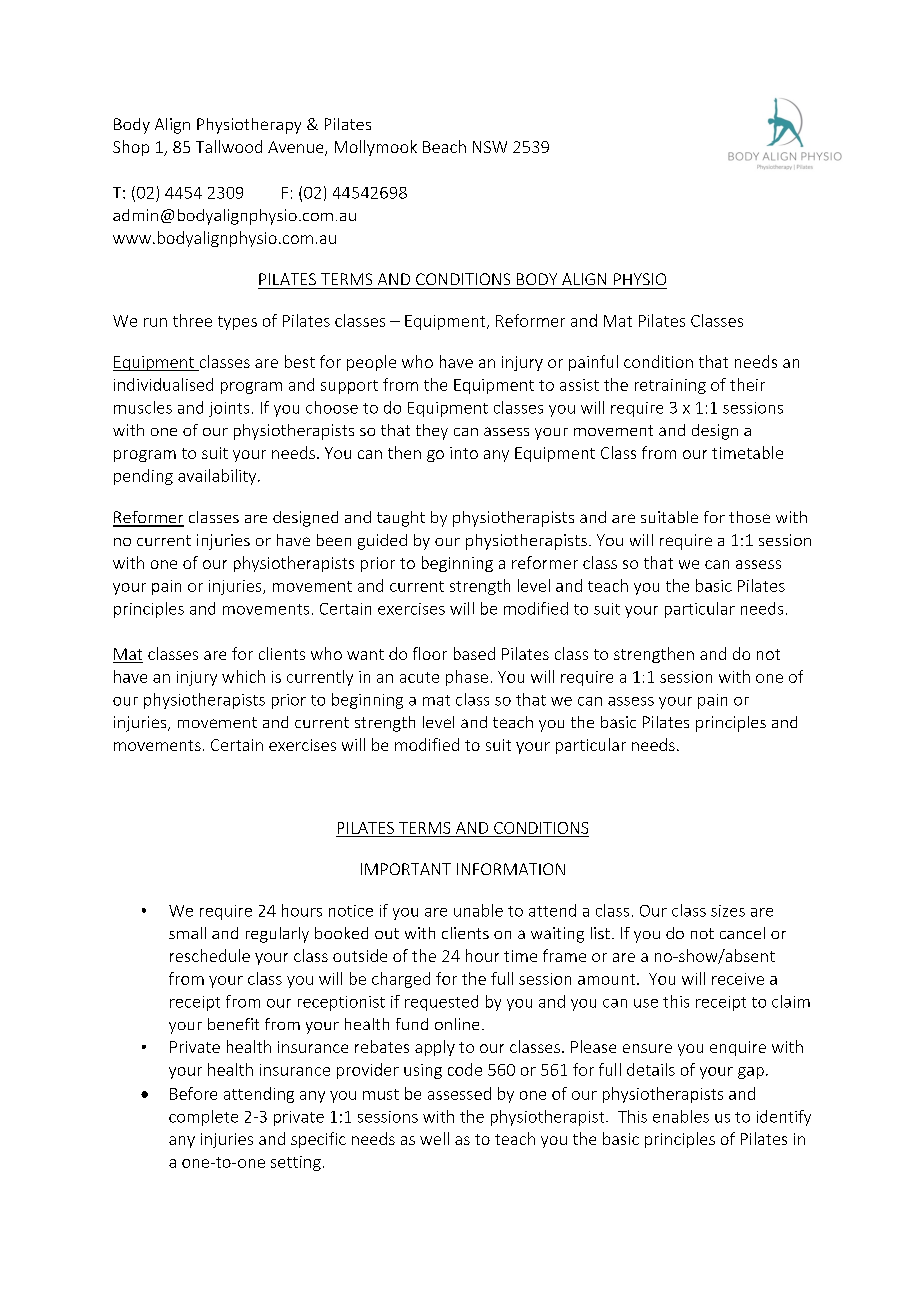  I want to click on Shop, so click(131, 148).
